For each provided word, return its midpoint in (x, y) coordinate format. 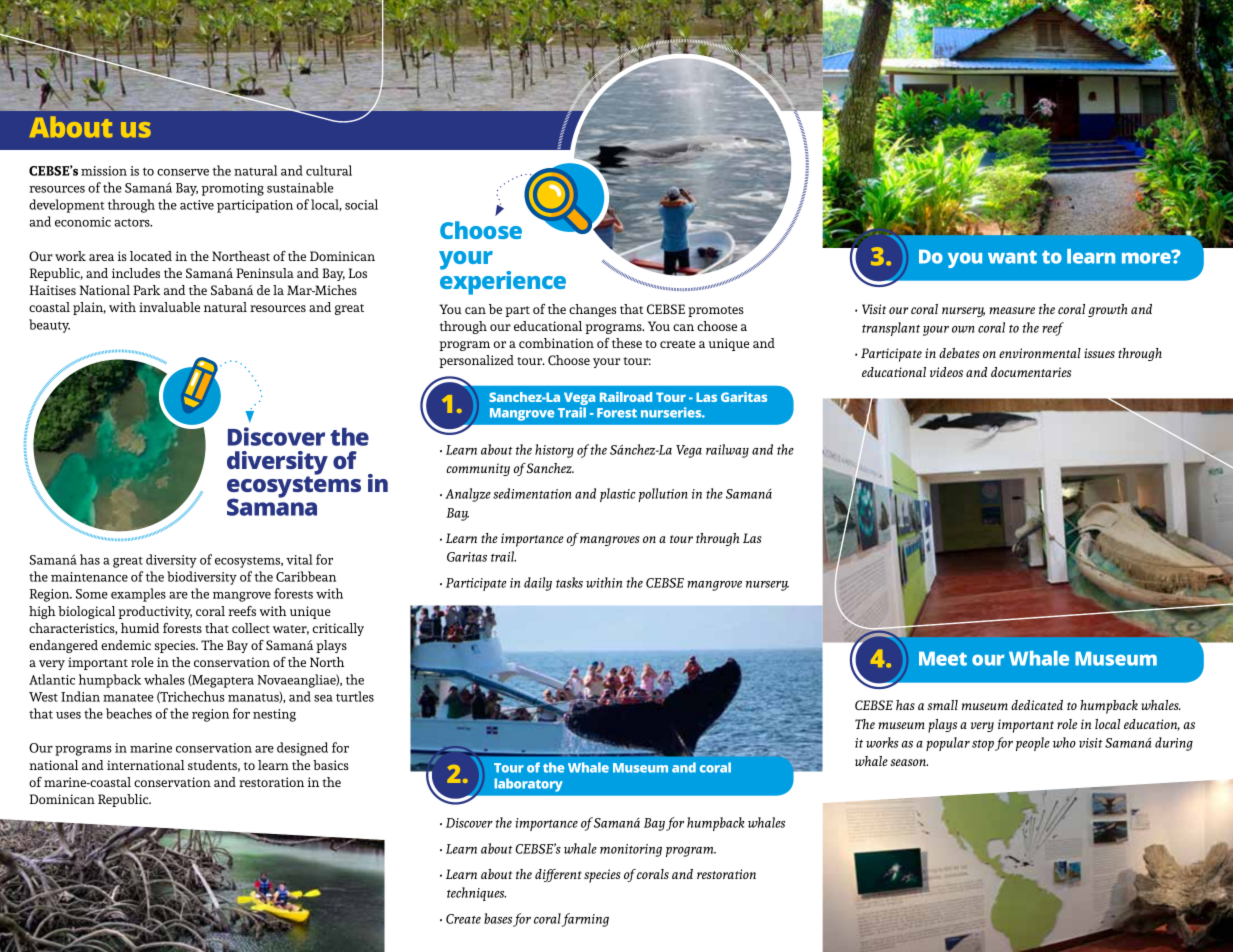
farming (585, 920)
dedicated (1037, 705)
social (361, 204)
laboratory (529, 785)
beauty (49, 326)
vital (299, 559)
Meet (943, 658)
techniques (476, 894)
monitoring (631, 850)
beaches (129, 713)
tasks (569, 582)
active (197, 205)
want (1012, 257)
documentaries (1031, 372)
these (627, 343)
